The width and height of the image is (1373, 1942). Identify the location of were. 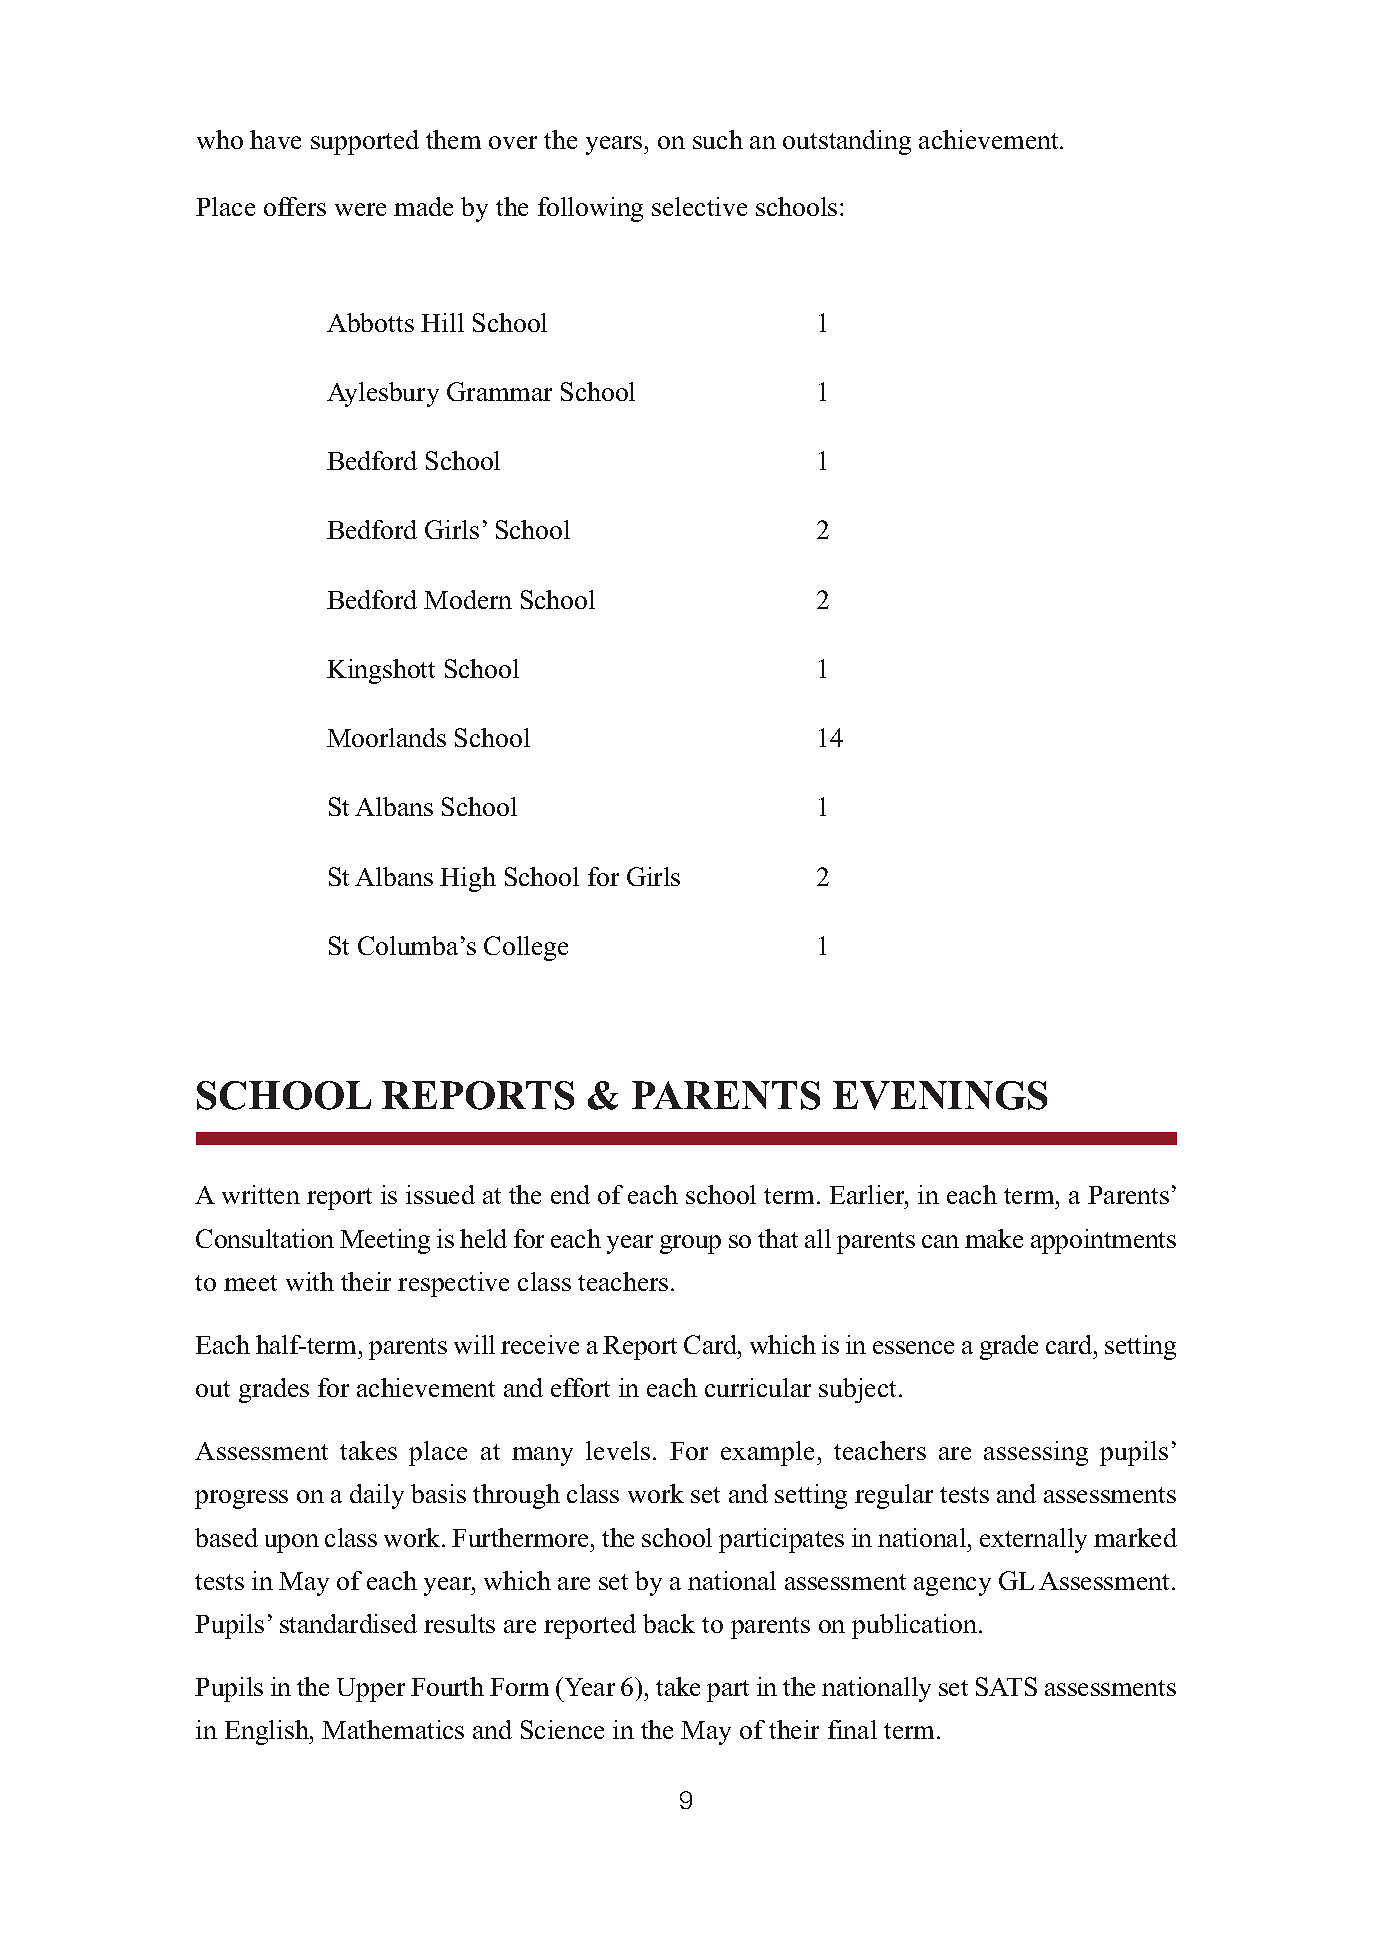
(360, 209).
